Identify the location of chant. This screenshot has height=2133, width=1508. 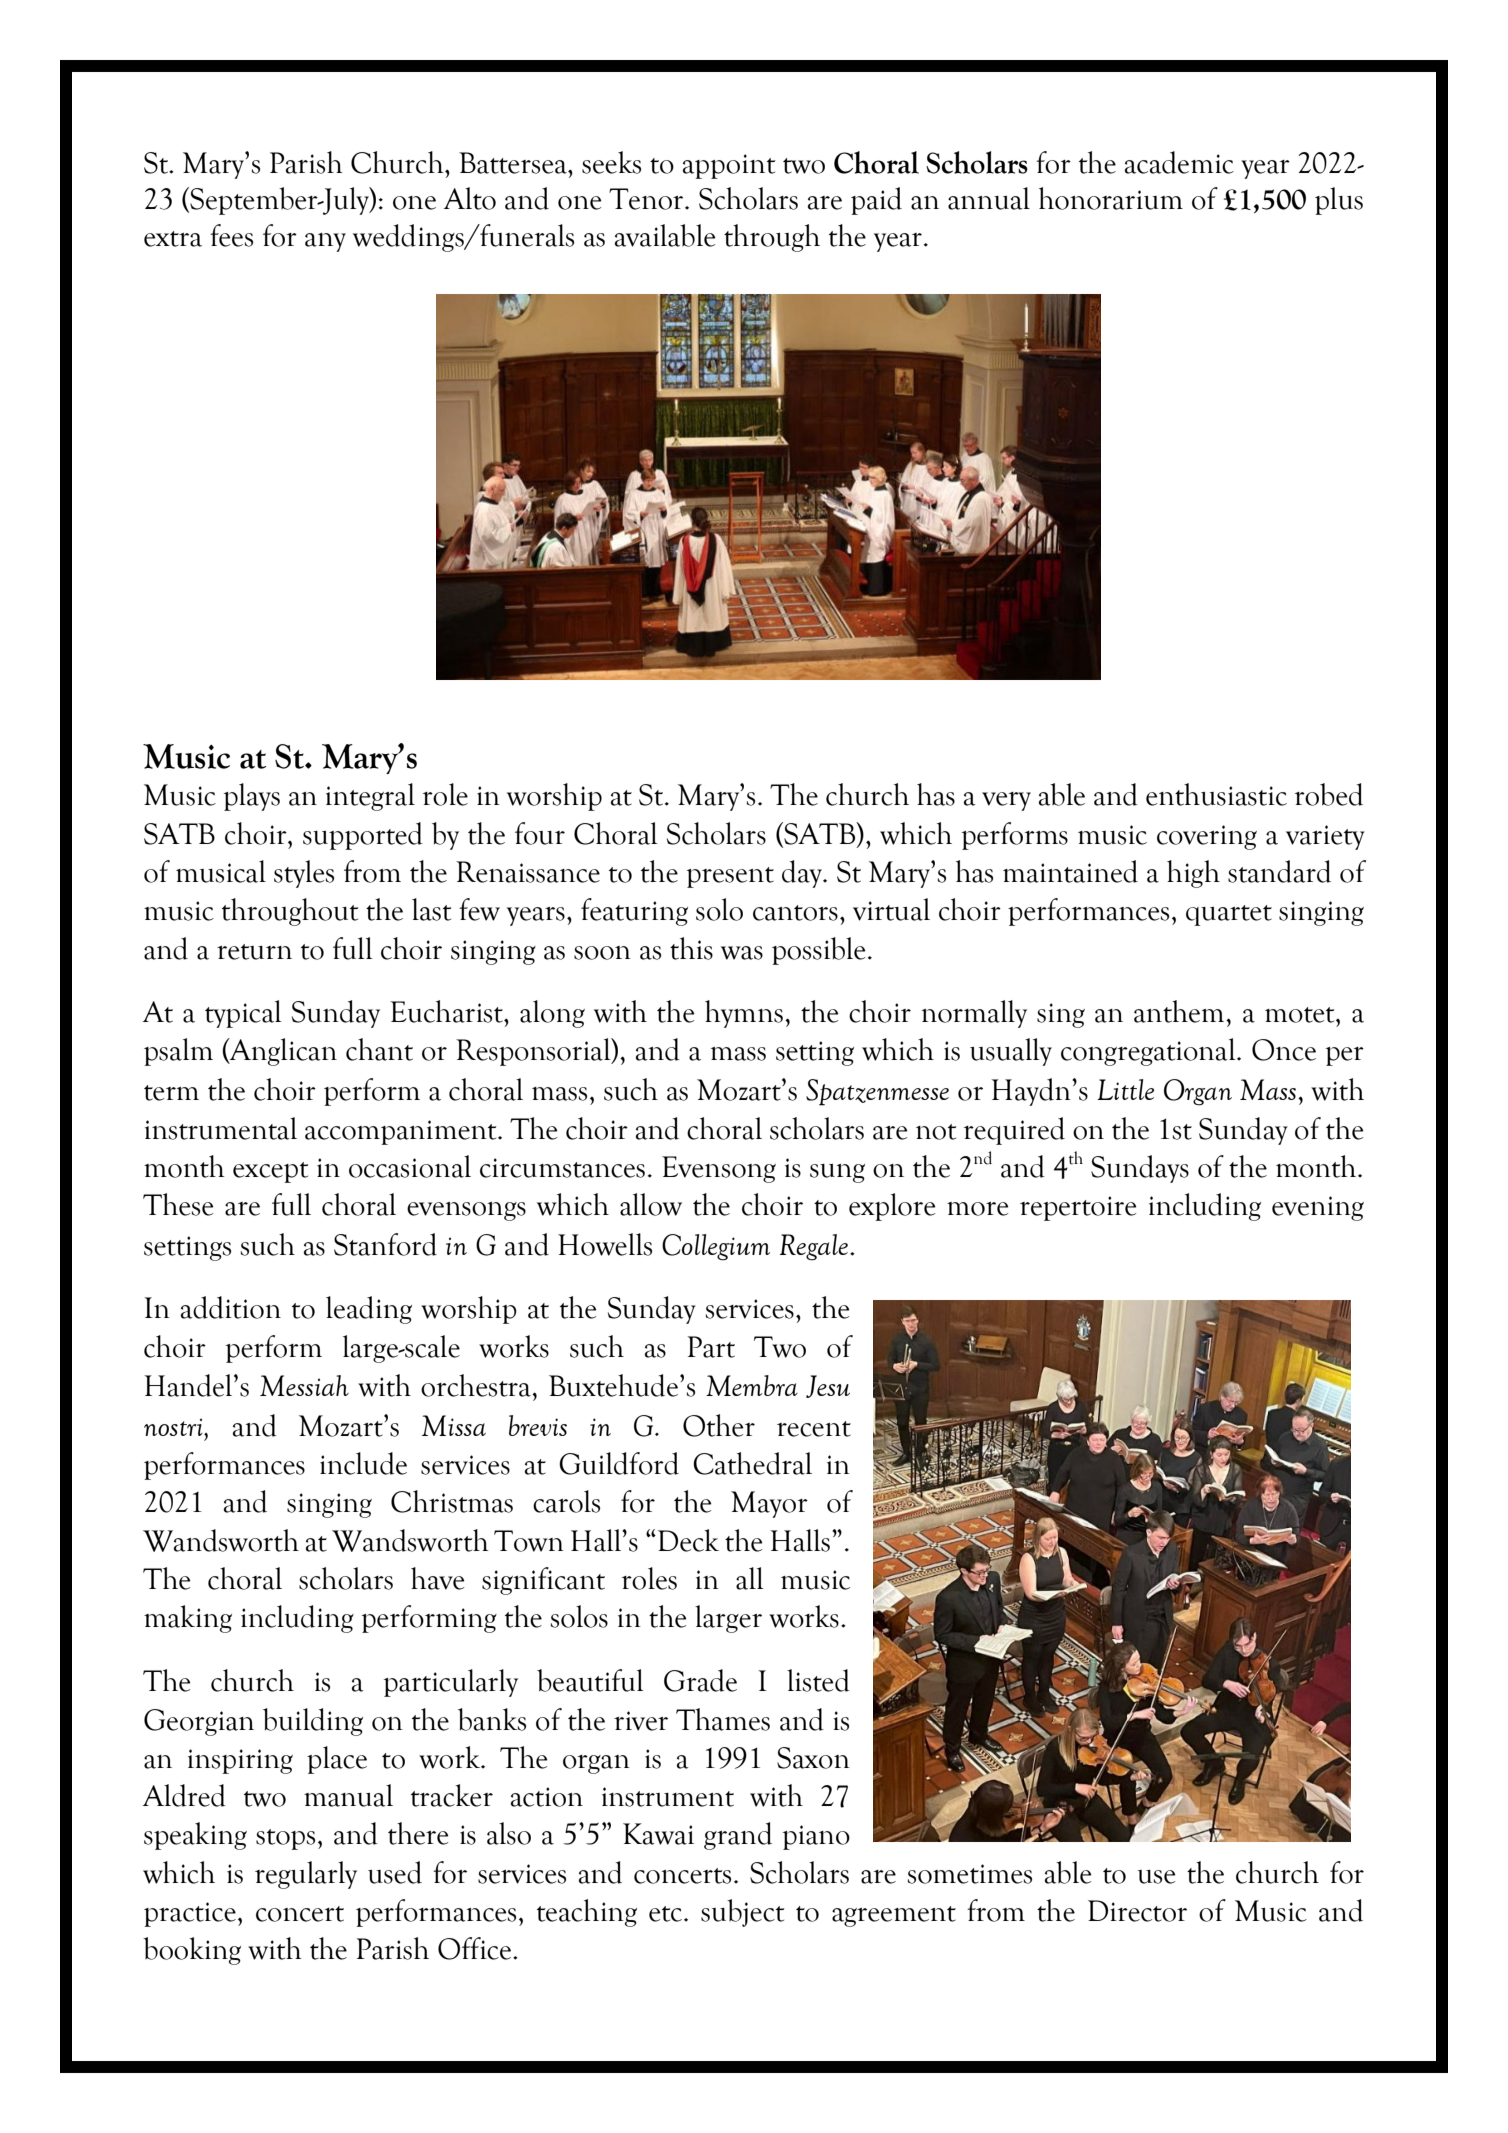
(379, 1049).
